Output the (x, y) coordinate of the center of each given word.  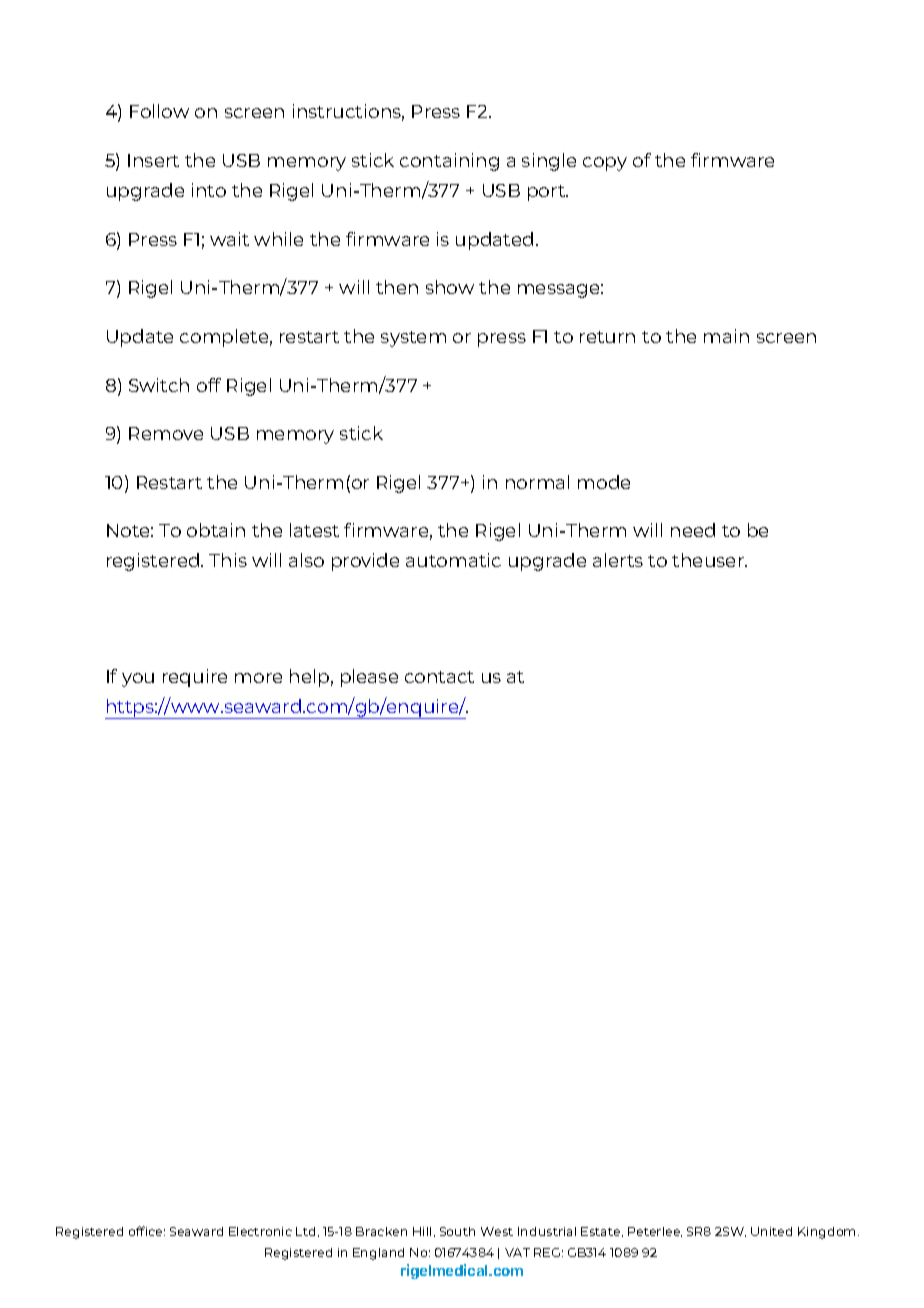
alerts (618, 560)
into (209, 190)
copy (605, 164)
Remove (166, 433)
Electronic (260, 1231)
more (258, 678)
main (726, 336)
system (413, 339)
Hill (422, 1231)
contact (439, 677)
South (457, 1231)
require (195, 678)
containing (449, 162)
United (771, 1231)
